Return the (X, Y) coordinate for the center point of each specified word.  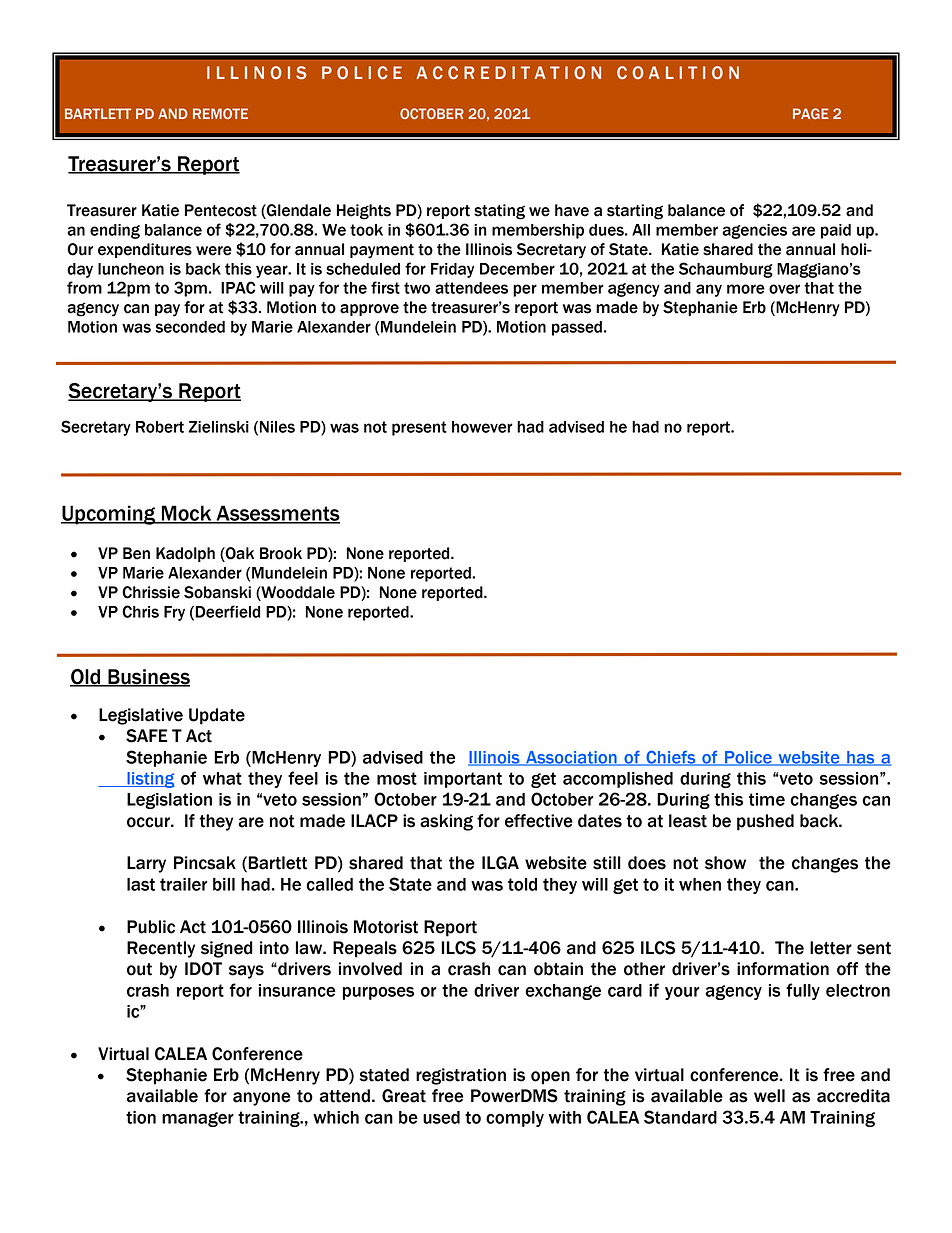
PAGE (811, 113)
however (482, 427)
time (767, 799)
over (784, 289)
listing (150, 780)
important (463, 780)
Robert (160, 427)
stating (499, 212)
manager (198, 1119)
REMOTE (220, 113)
